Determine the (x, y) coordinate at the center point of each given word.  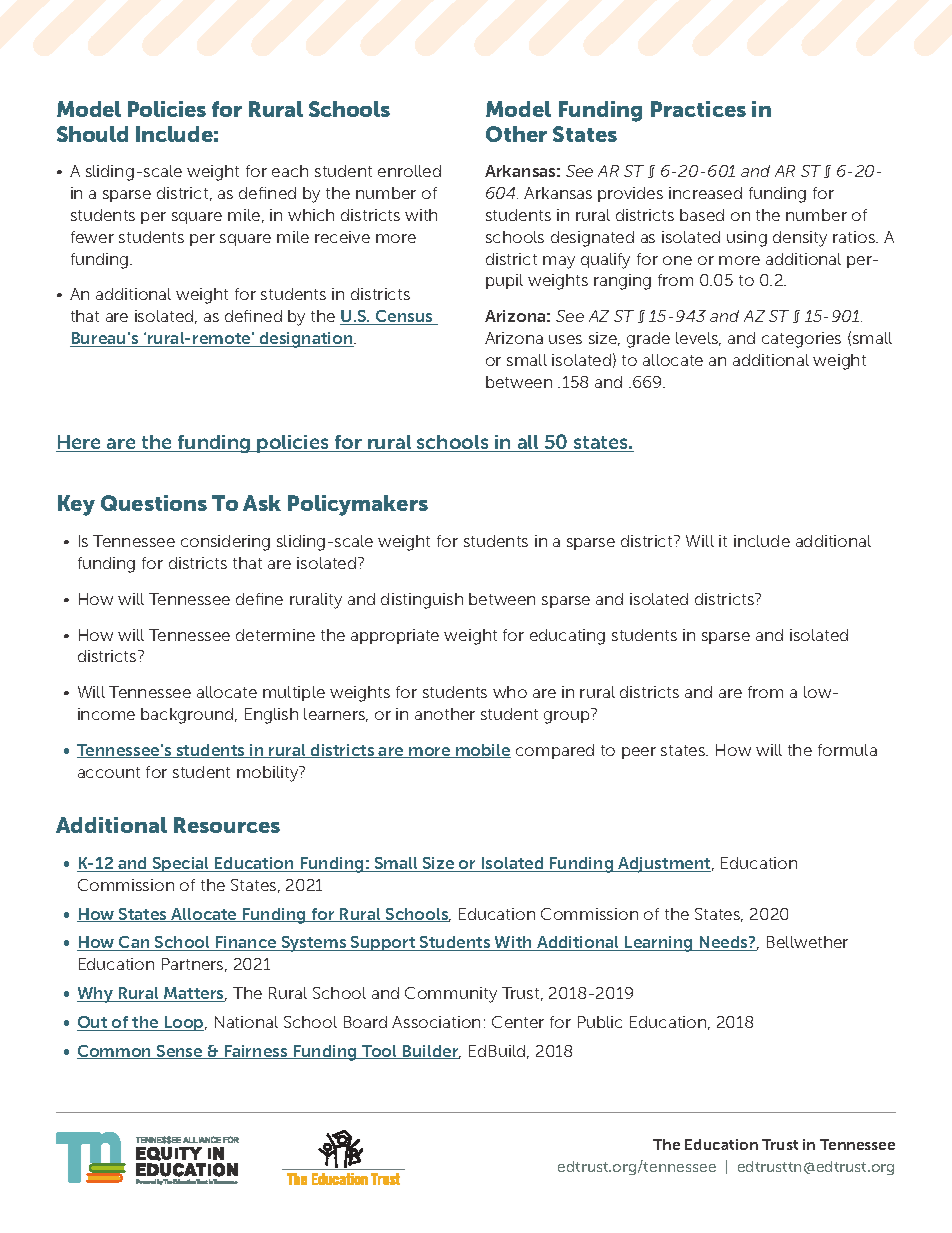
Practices (698, 109)
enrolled (409, 171)
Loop (184, 1023)
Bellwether (807, 942)
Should (92, 134)
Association (436, 1022)
